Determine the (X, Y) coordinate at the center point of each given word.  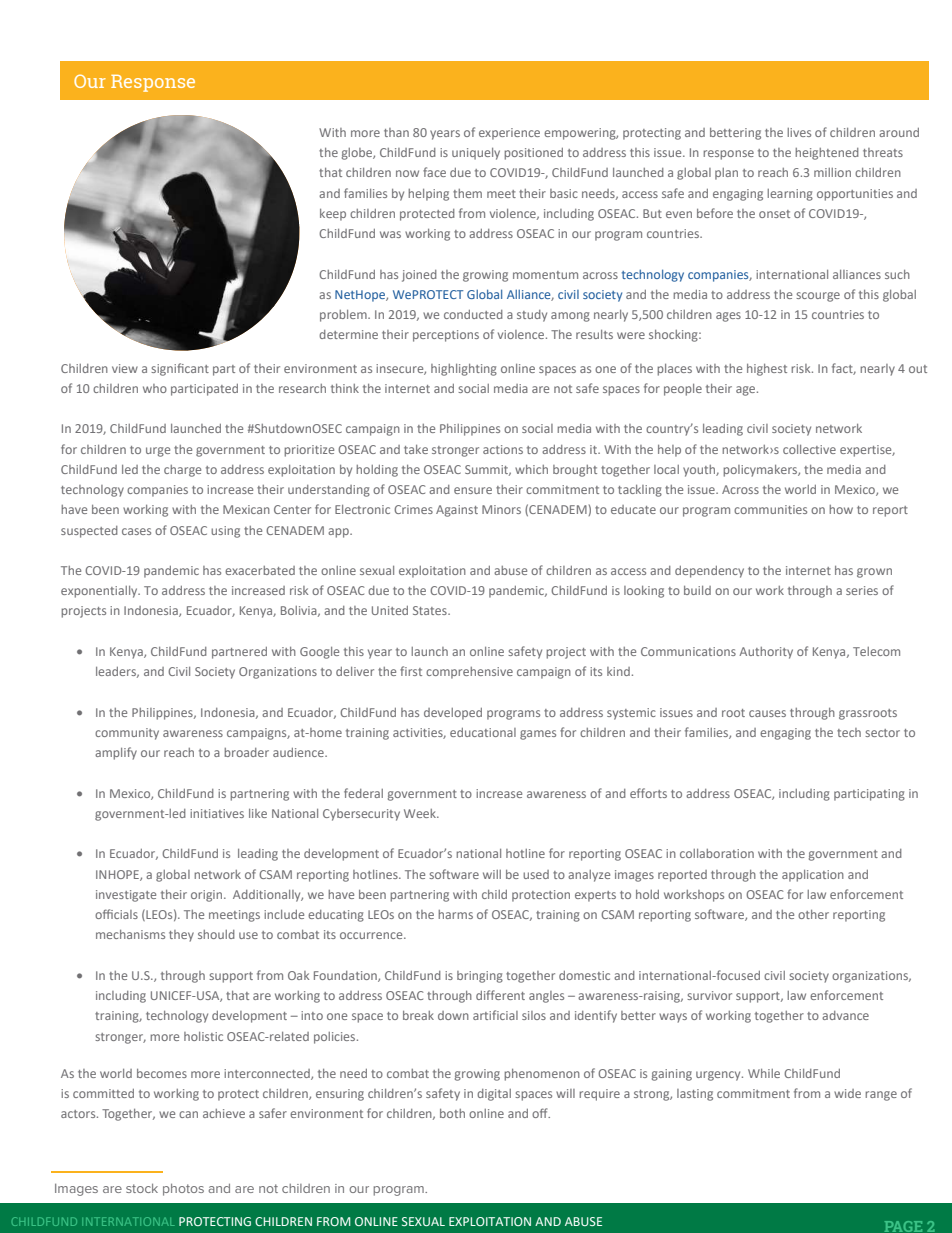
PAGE (903, 1226)
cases (136, 531)
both (452, 1113)
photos (183, 1190)
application (813, 876)
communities (770, 509)
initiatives (217, 813)
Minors (501, 509)
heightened (827, 154)
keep (333, 215)
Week (421, 813)
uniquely (476, 154)
